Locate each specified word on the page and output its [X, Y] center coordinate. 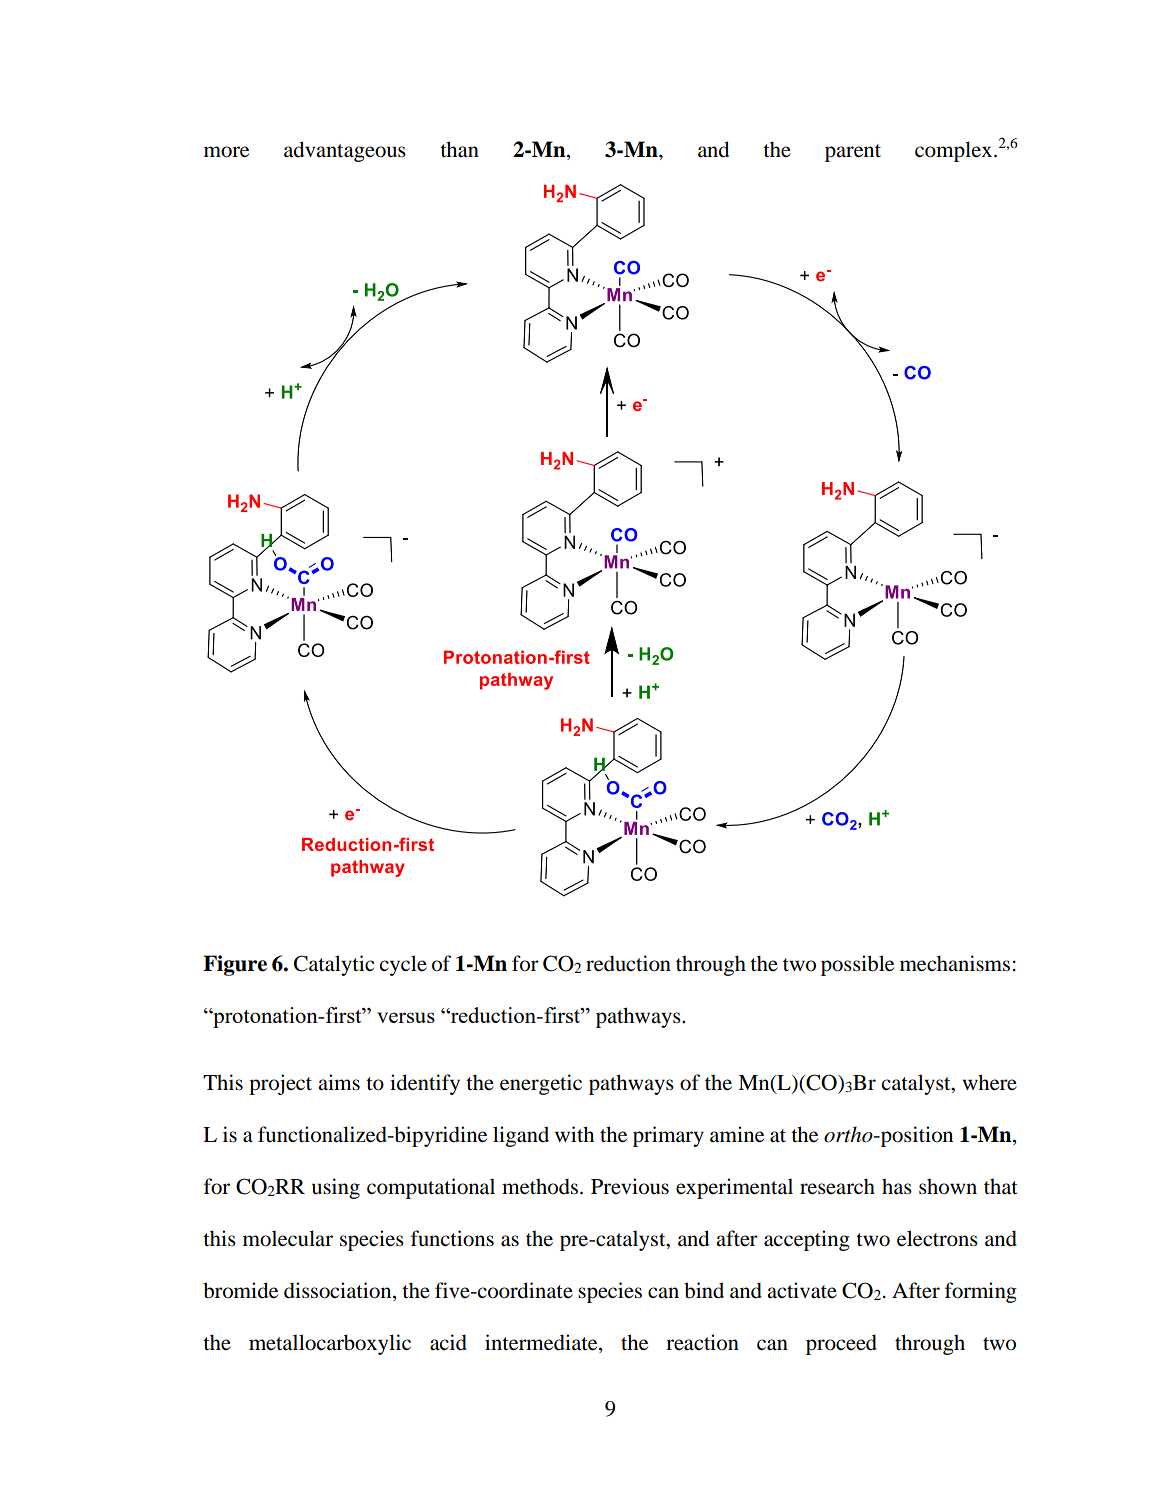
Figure [235, 965]
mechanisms [955, 963]
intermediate [542, 1343]
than [459, 149]
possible [857, 965]
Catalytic [334, 965]
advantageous [345, 151]
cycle [403, 965]
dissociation [339, 1291]
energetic [541, 1084]
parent [853, 153]
